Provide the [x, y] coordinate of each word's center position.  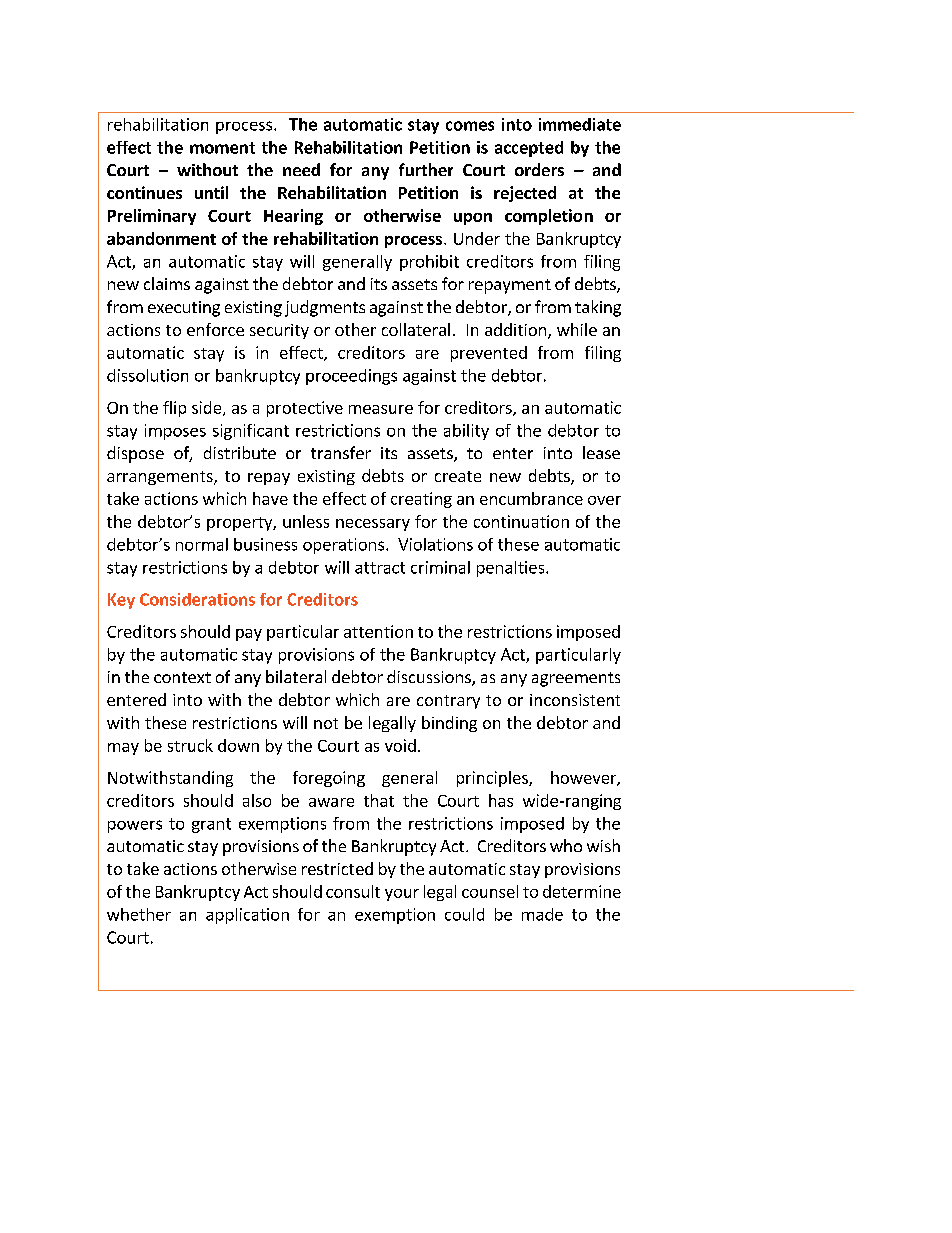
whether [139, 914]
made [542, 914]
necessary [373, 525]
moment [222, 148]
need [301, 169]
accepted [529, 149]
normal [202, 544]
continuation [521, 521]
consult [353, 891]
